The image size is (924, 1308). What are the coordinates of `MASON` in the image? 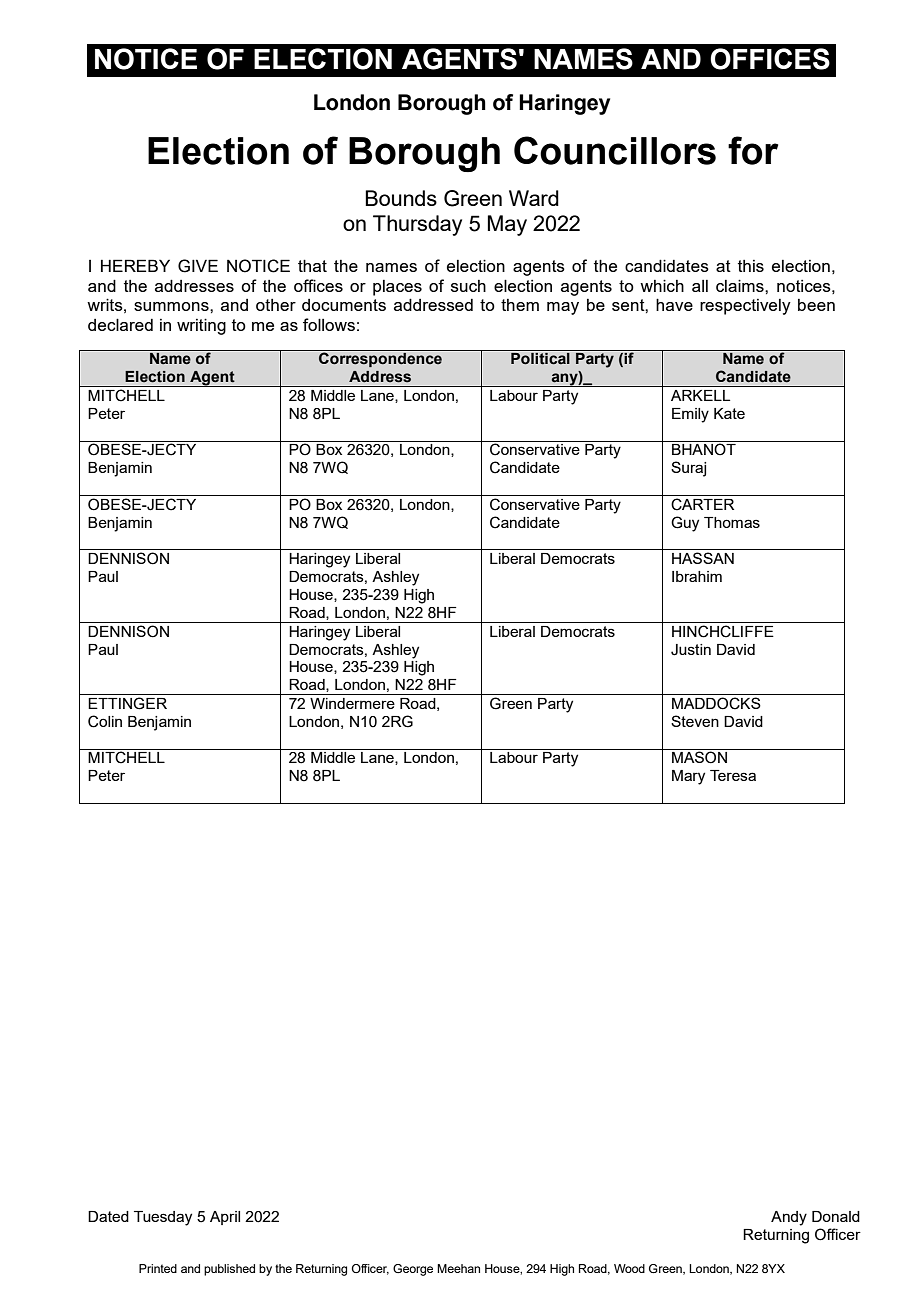 It's located at (699, 757).
